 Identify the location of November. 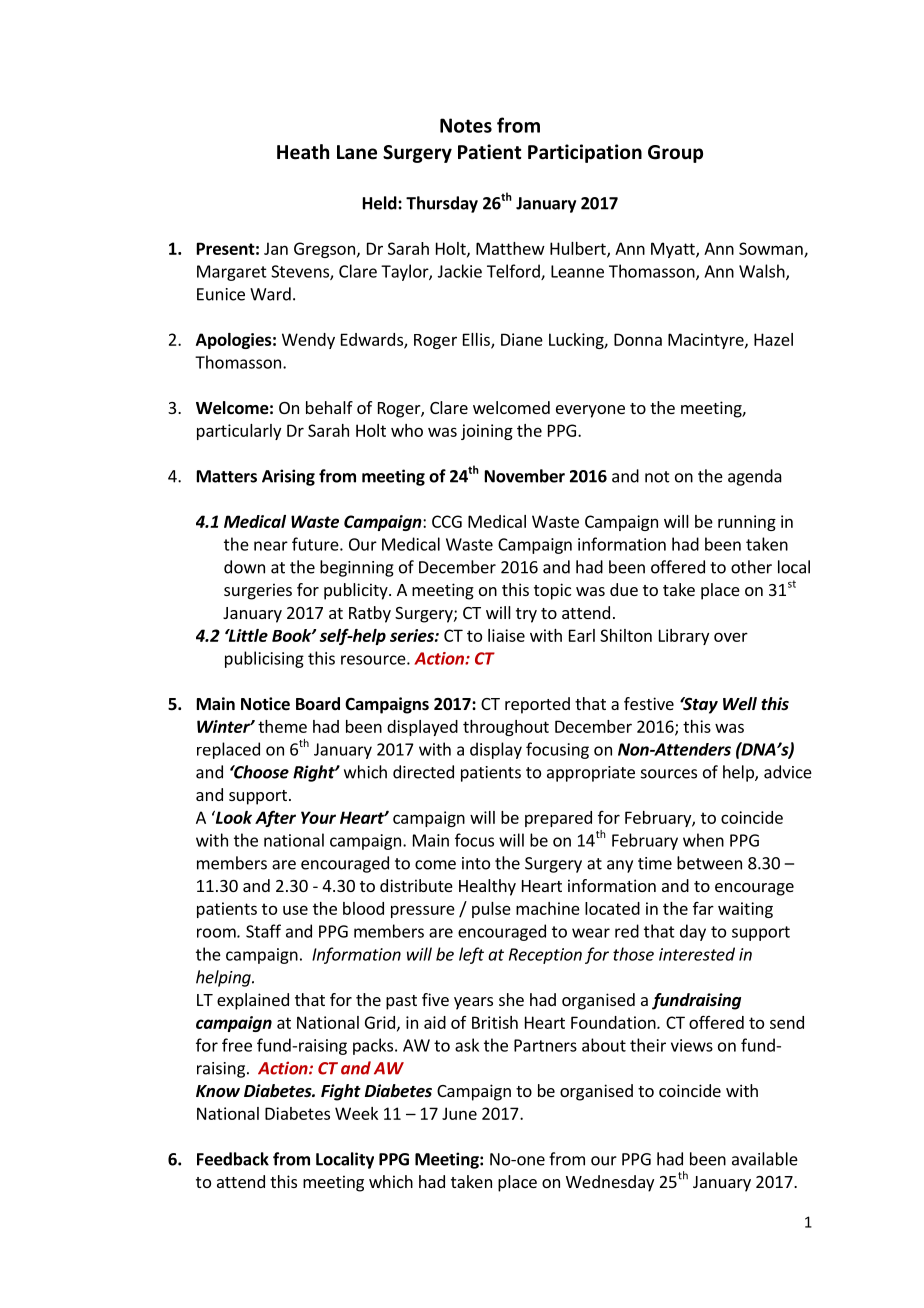
(525, 476).
